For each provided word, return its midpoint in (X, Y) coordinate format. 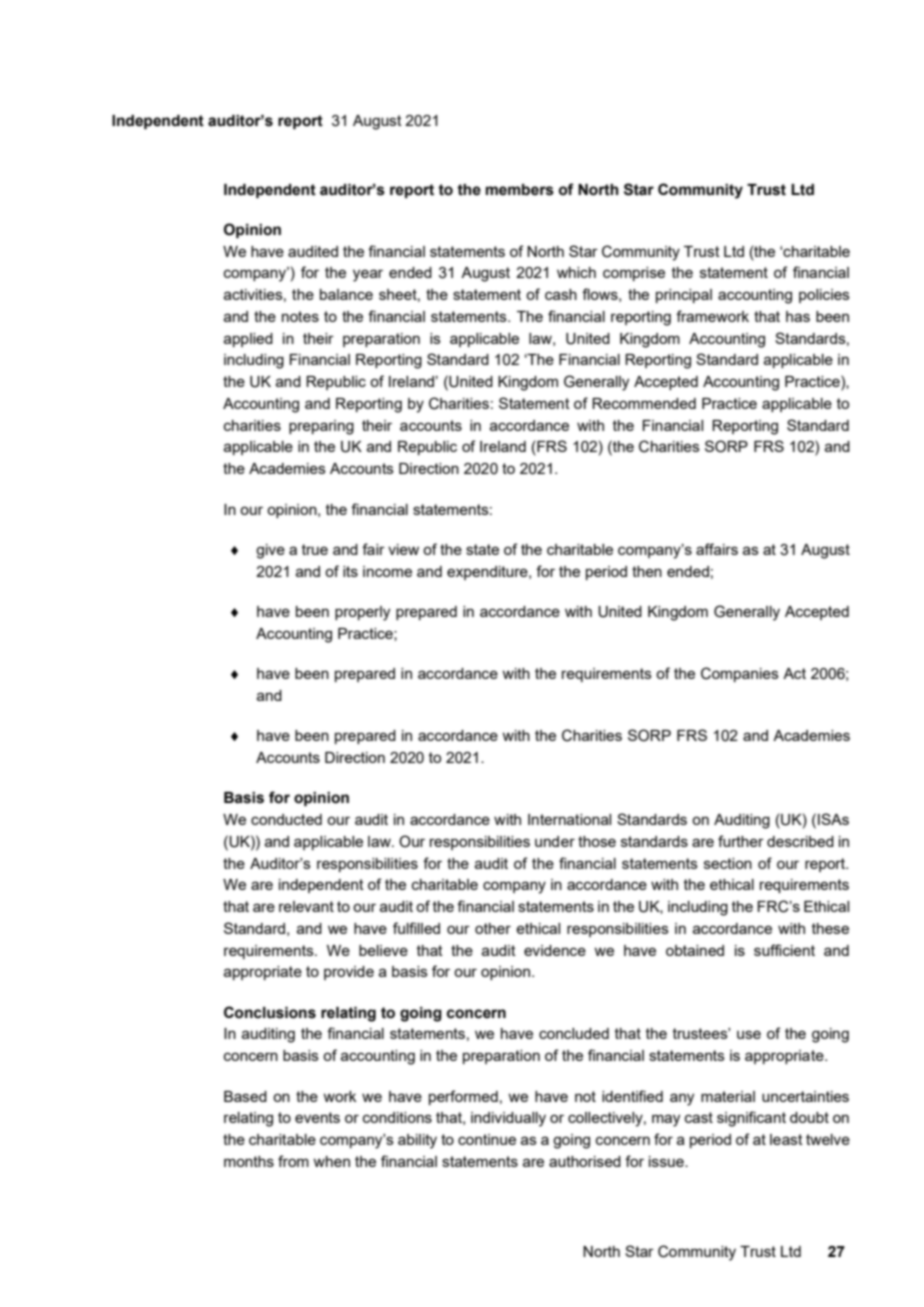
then (647, 571)
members (520, 190)
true (315, 549)
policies (824, 296)
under (555, 841)
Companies (740, 674)
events (317, 1117)
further (741, 841)
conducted (286, 819)
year (368, 275)
